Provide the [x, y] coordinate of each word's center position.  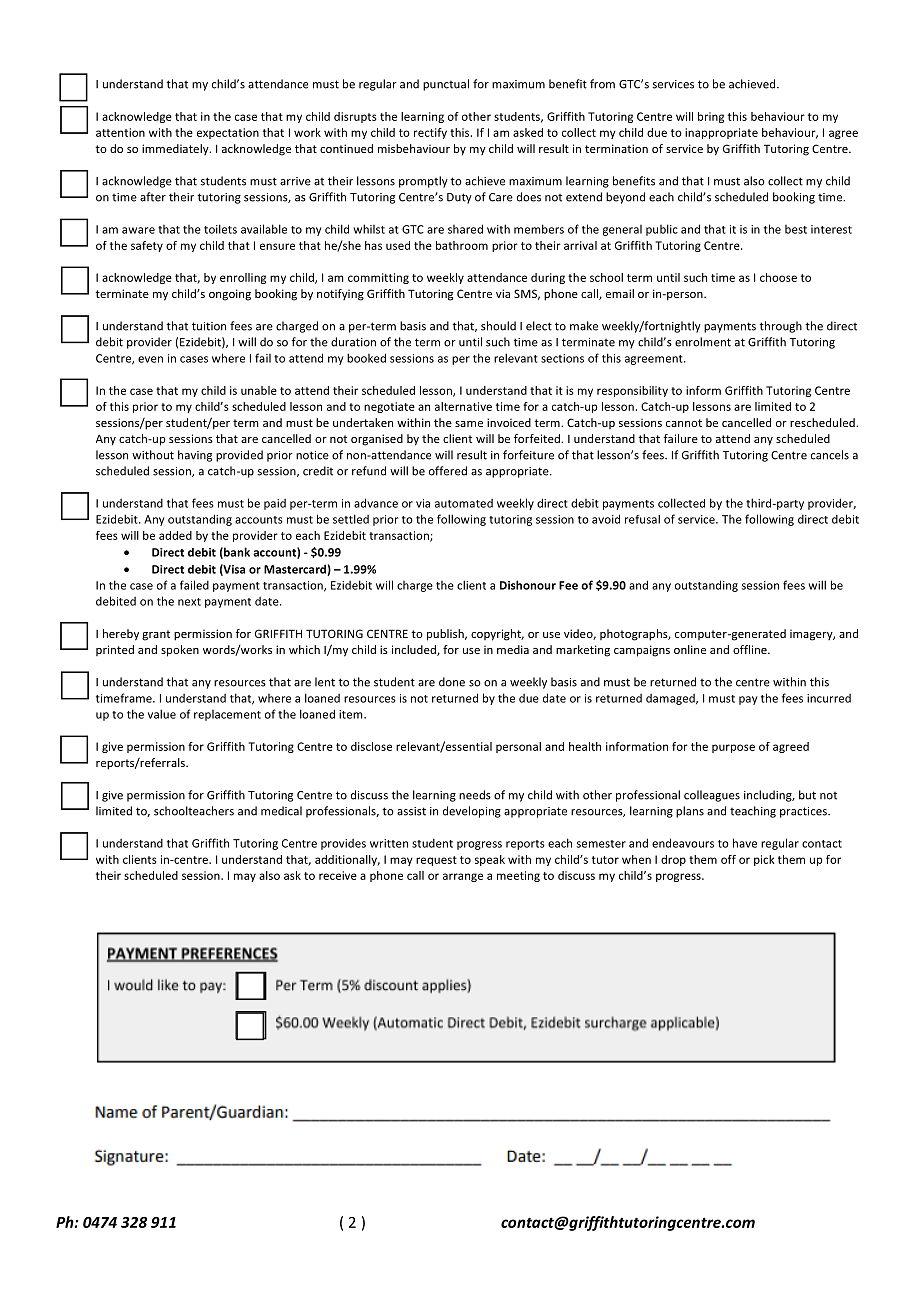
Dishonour [528, 585]
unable [259, 390]
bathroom [462, 245]
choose [778, 277]
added [175, 535]
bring [711, 117]
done [452, 682]
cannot [684, 423]
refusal [642, 519]
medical [281, 811]
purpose [733, 748]
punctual [446, 85]
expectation [228, 133]
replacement [227, 715]
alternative [463, 406]
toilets [220, 229]
